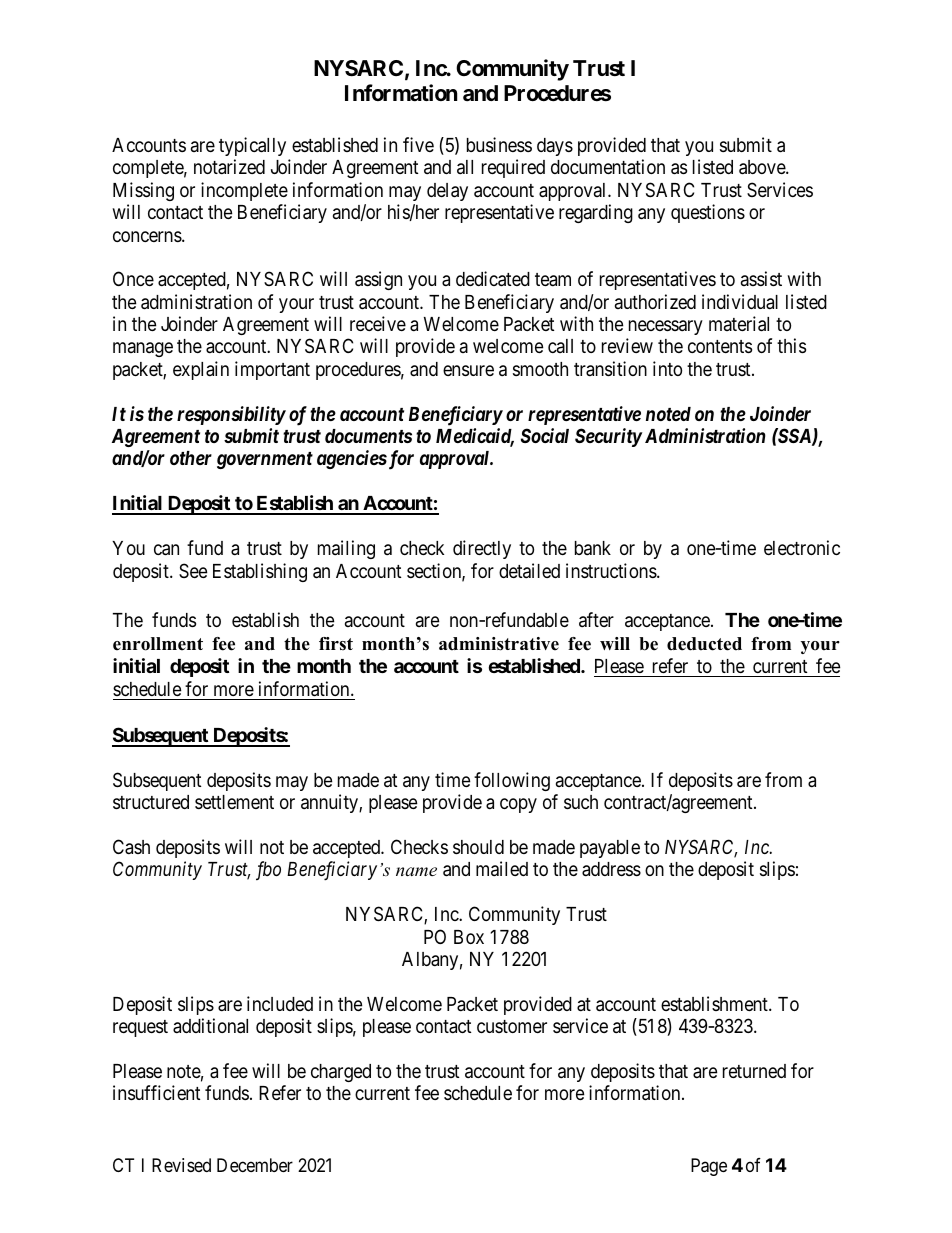 This page has width=952, height=1233. What do you see at coordinates (447, 192) in the page?
I see `delay` at bounding box center [447, 192].
